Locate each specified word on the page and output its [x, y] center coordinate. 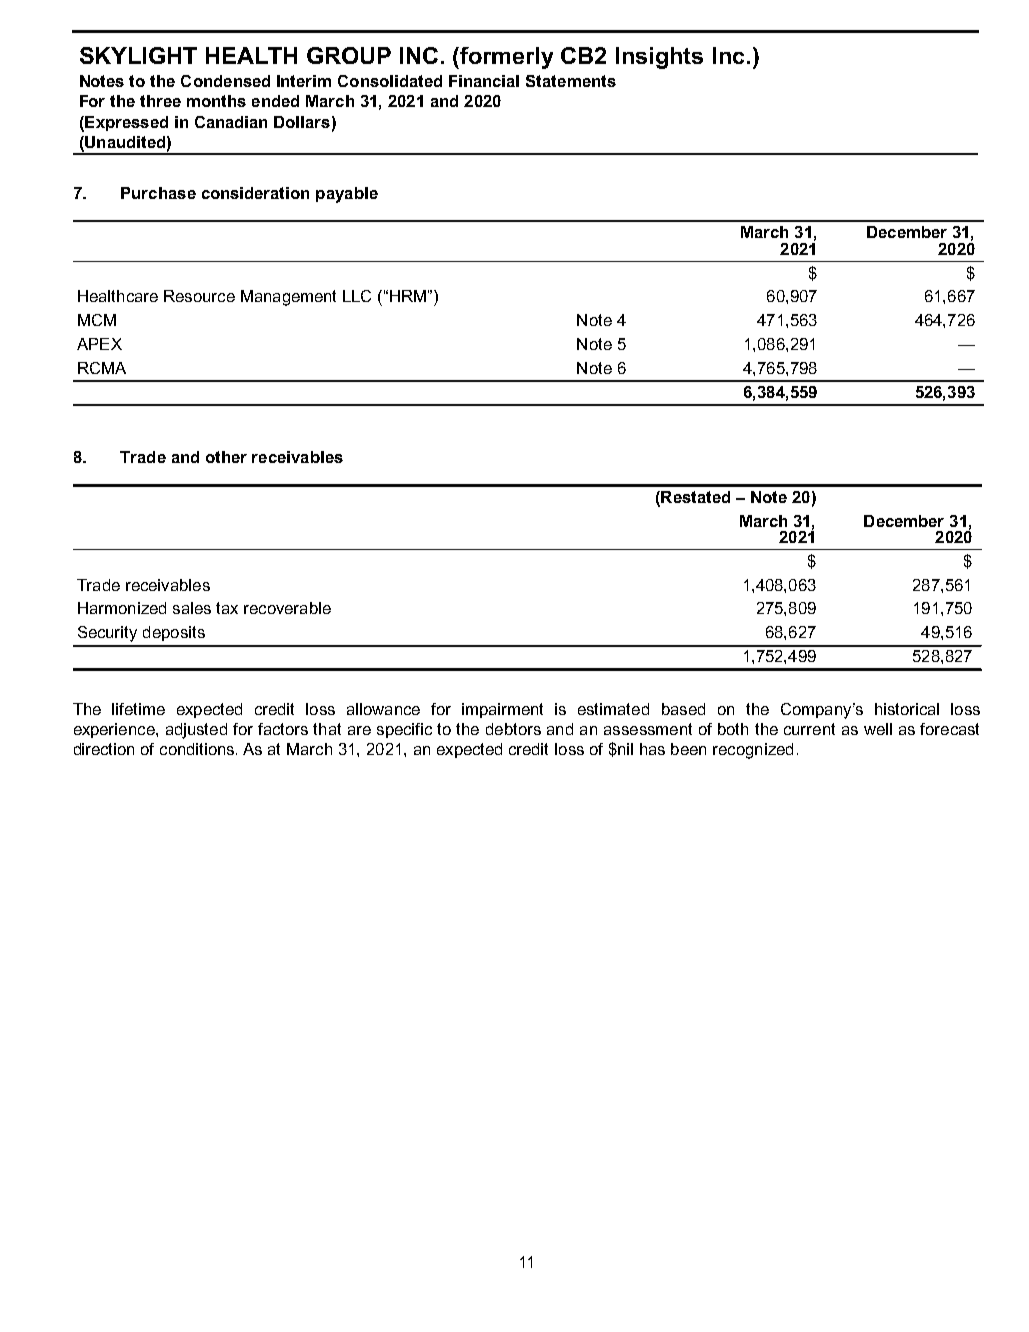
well [878, 729]
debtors [513, 729]
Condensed [225, 81]
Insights [659, 58]
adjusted [196, 731]
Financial [484, 81]
